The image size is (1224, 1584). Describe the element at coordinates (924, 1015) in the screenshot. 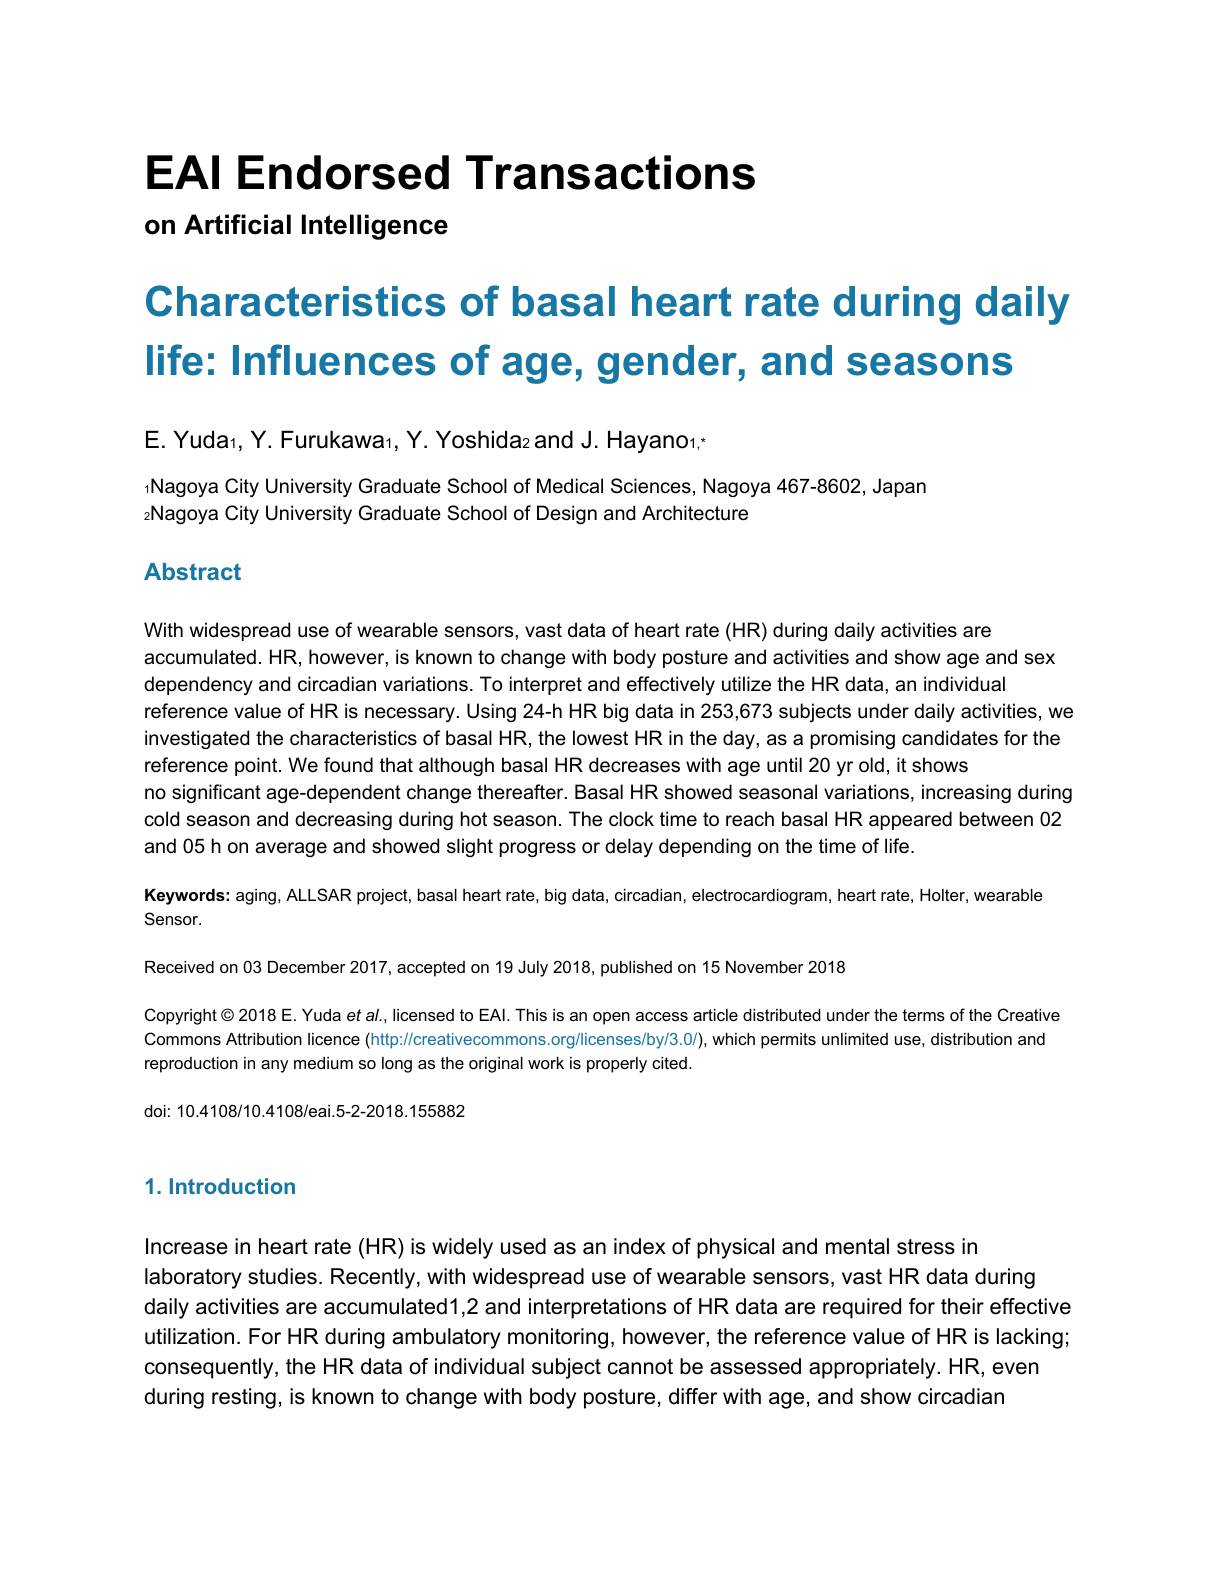

I see `terms` at that location.
